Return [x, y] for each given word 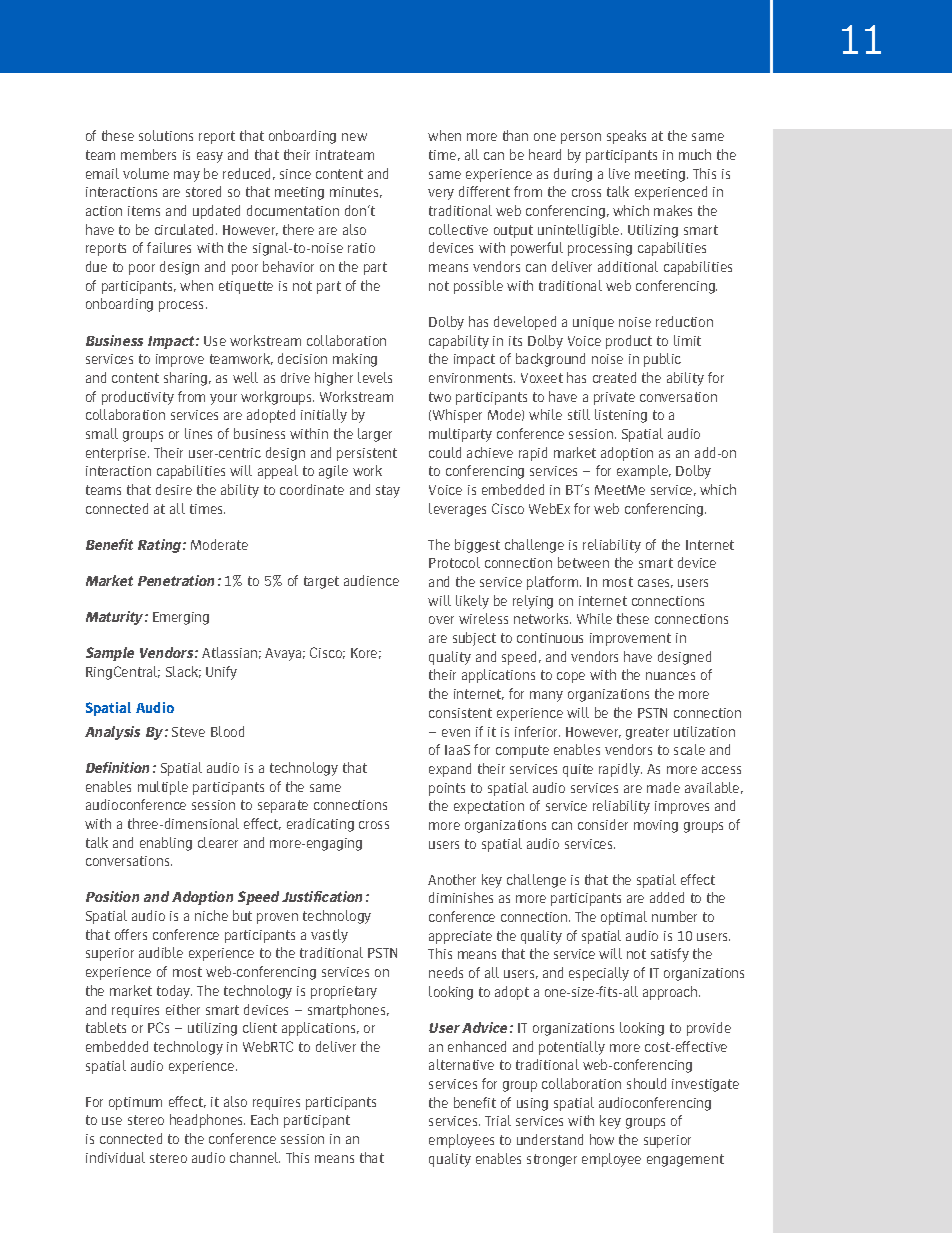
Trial [498, 1120]
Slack [183, 672]
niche [211, 915]
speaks [626, 137]
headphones [207, 1121]
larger [375, 435]
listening [621, 416]
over [441, 620]
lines [198, 433]
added [667, 897]
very [441, 194]
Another [452, 879]
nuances [670, 676]
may [187, 176]
